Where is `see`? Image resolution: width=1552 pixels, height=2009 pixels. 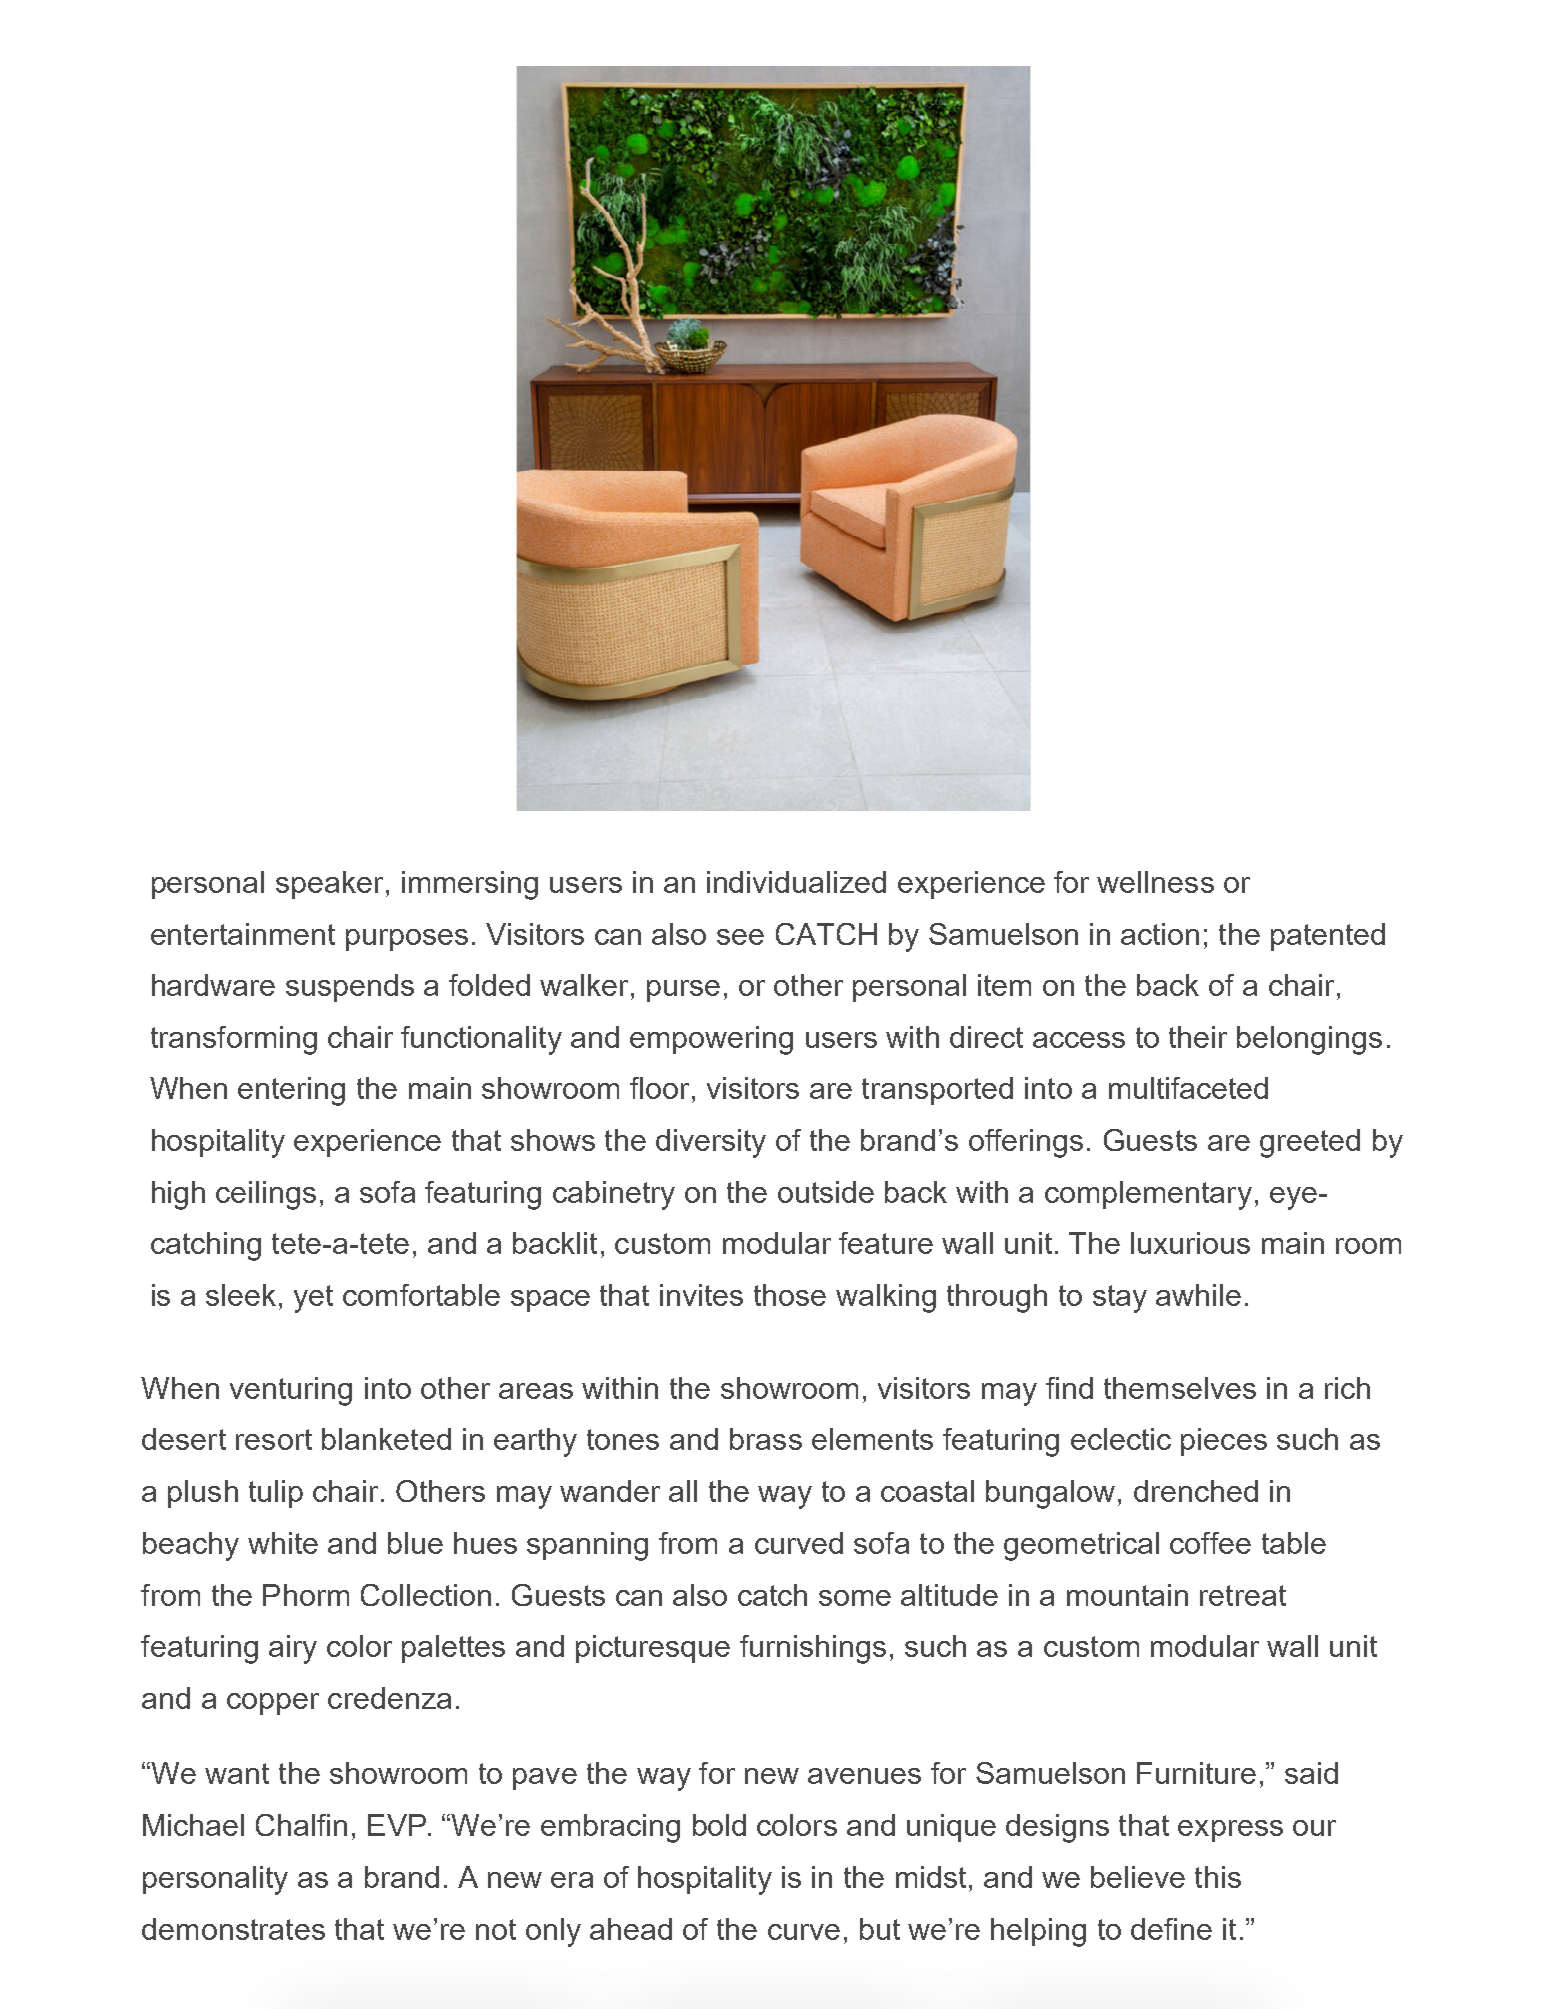
see is located at coordinates (740, 937).
